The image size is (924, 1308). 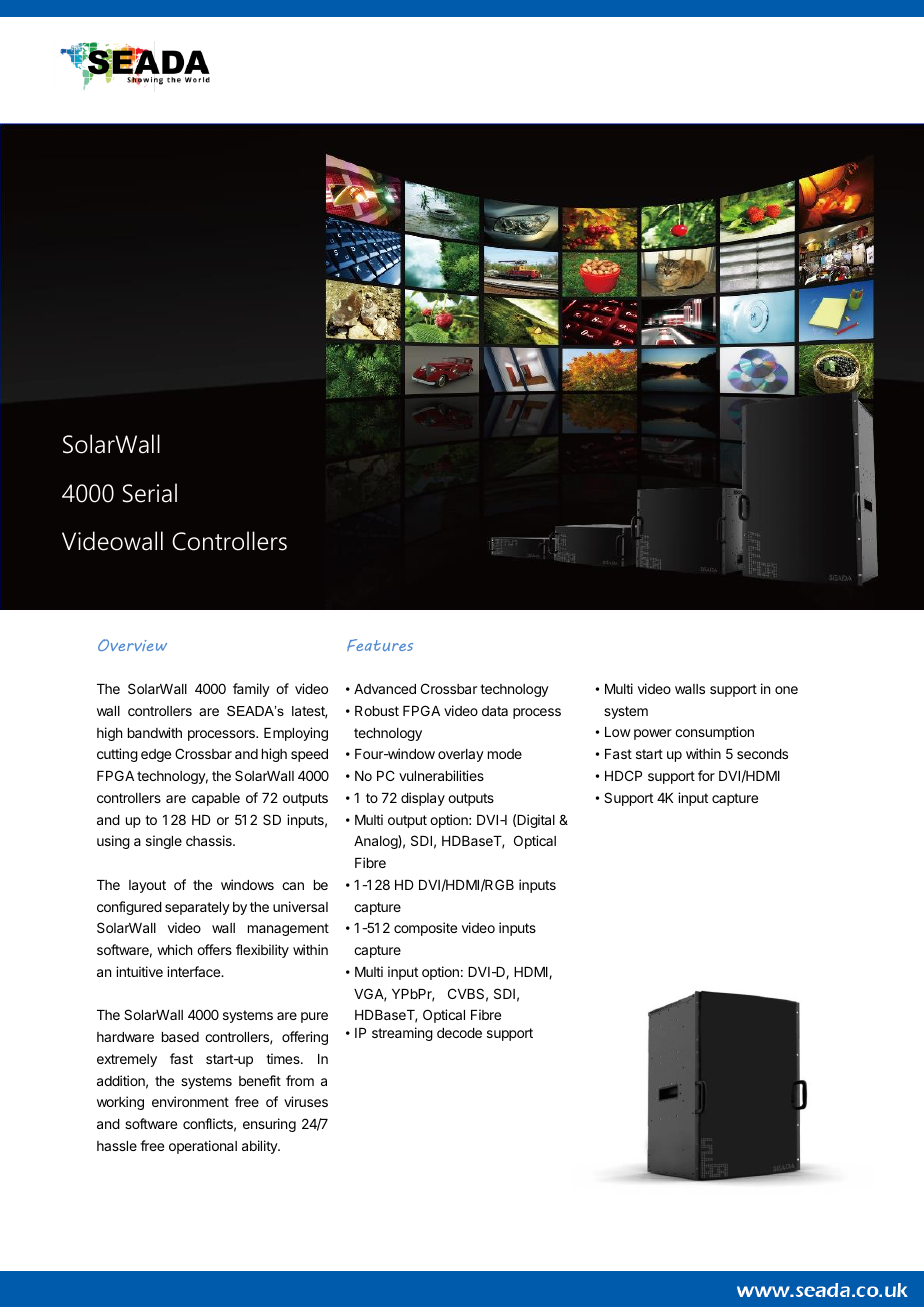 What do you see at coordinates (251, 690) in the image?
I see `family` at bounding box center [251, 690].
